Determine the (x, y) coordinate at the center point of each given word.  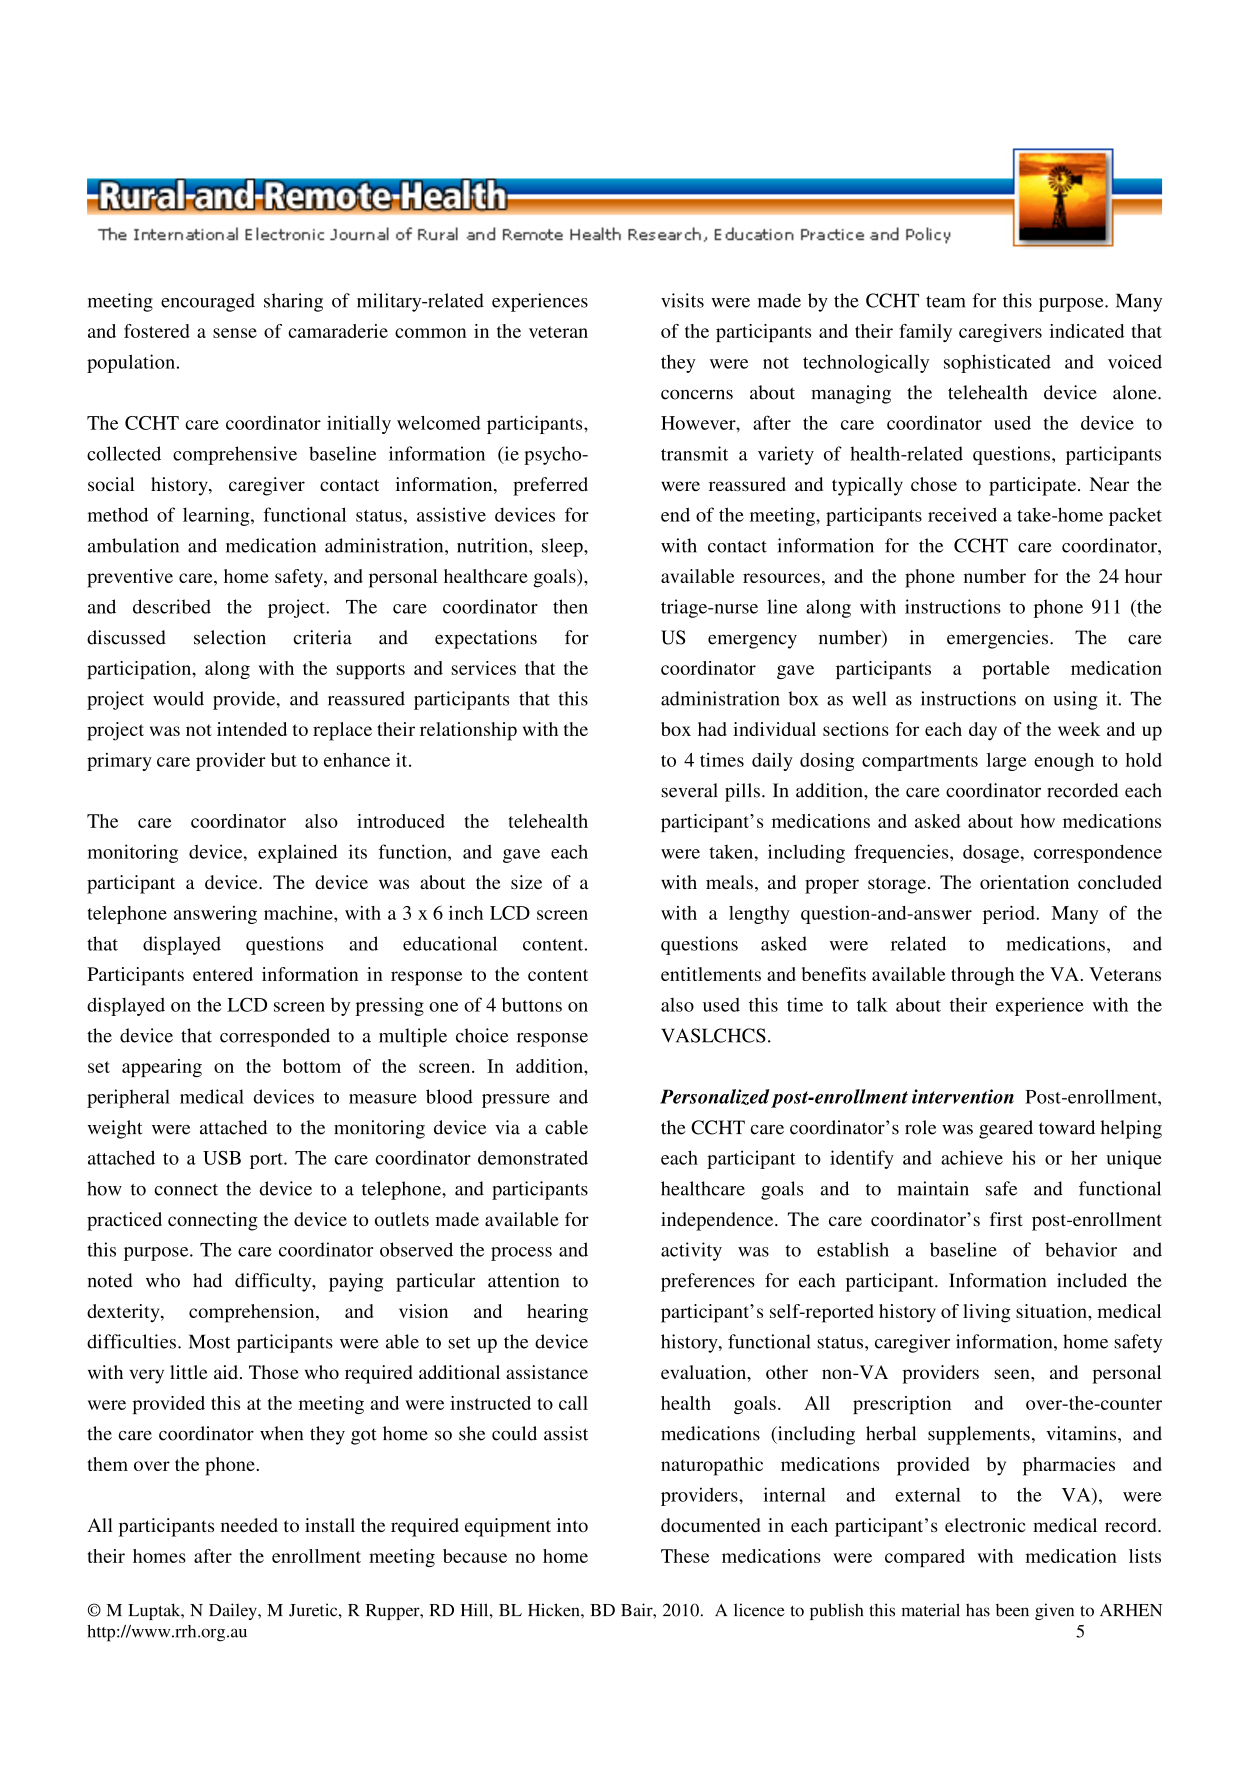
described (172, 606)
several (689, 790)
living (987, 1313)
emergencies (999, 639)
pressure (516, 1101)
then (570, 606)
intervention (963, 1096)
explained (297, 853)
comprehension (253, 1313)
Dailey (234, 1611)
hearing (557, 1313)
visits (682, 300)
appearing (162, 1068)
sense (235, 333)
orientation (1024, 882)
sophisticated (997, 363)
